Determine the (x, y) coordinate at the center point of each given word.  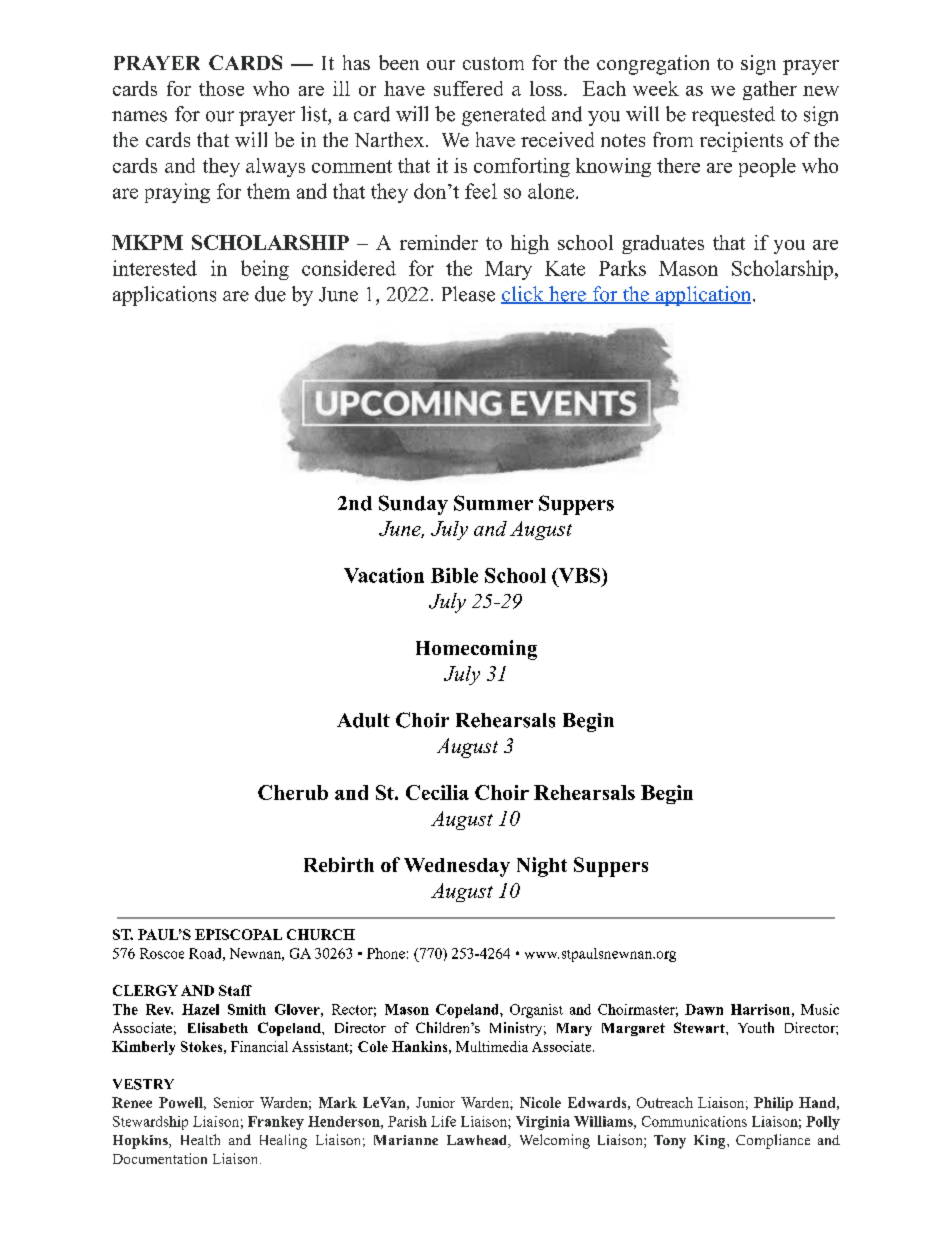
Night (542, 867)
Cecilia (437, 792)
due (270, 294)
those (221, 88)
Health (200, 1139)
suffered (468, 88)
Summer (493, 503)
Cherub (293, 792)
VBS (579, 576)
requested (733, 116)
